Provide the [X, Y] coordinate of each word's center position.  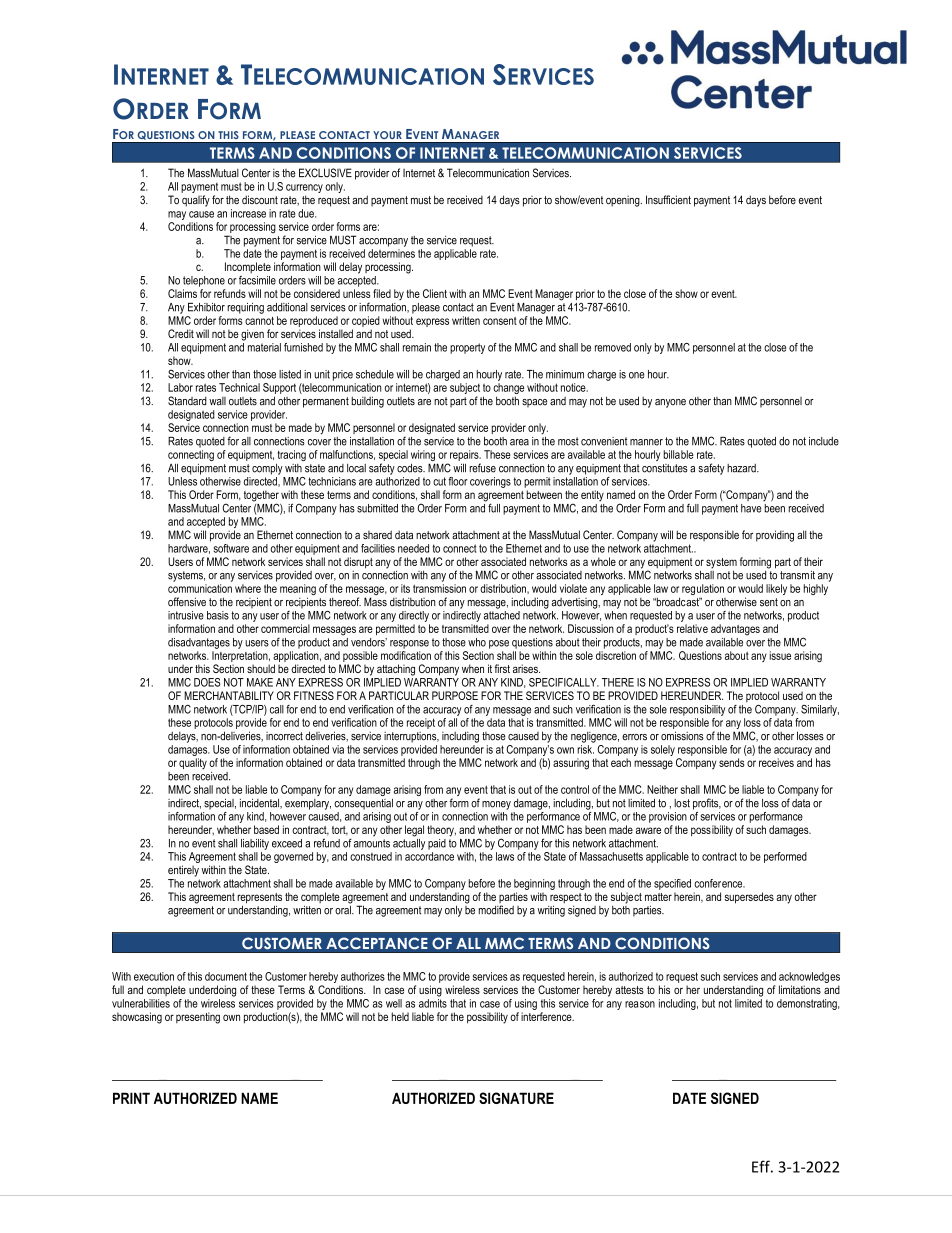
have [751, 508]
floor [458, 481]
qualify [196, 201]
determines [391, 253]
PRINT [131, 1098]
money [496, 805]
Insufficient [668, 199]
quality [193, 763]
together [261, 497]
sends [731, 762]
